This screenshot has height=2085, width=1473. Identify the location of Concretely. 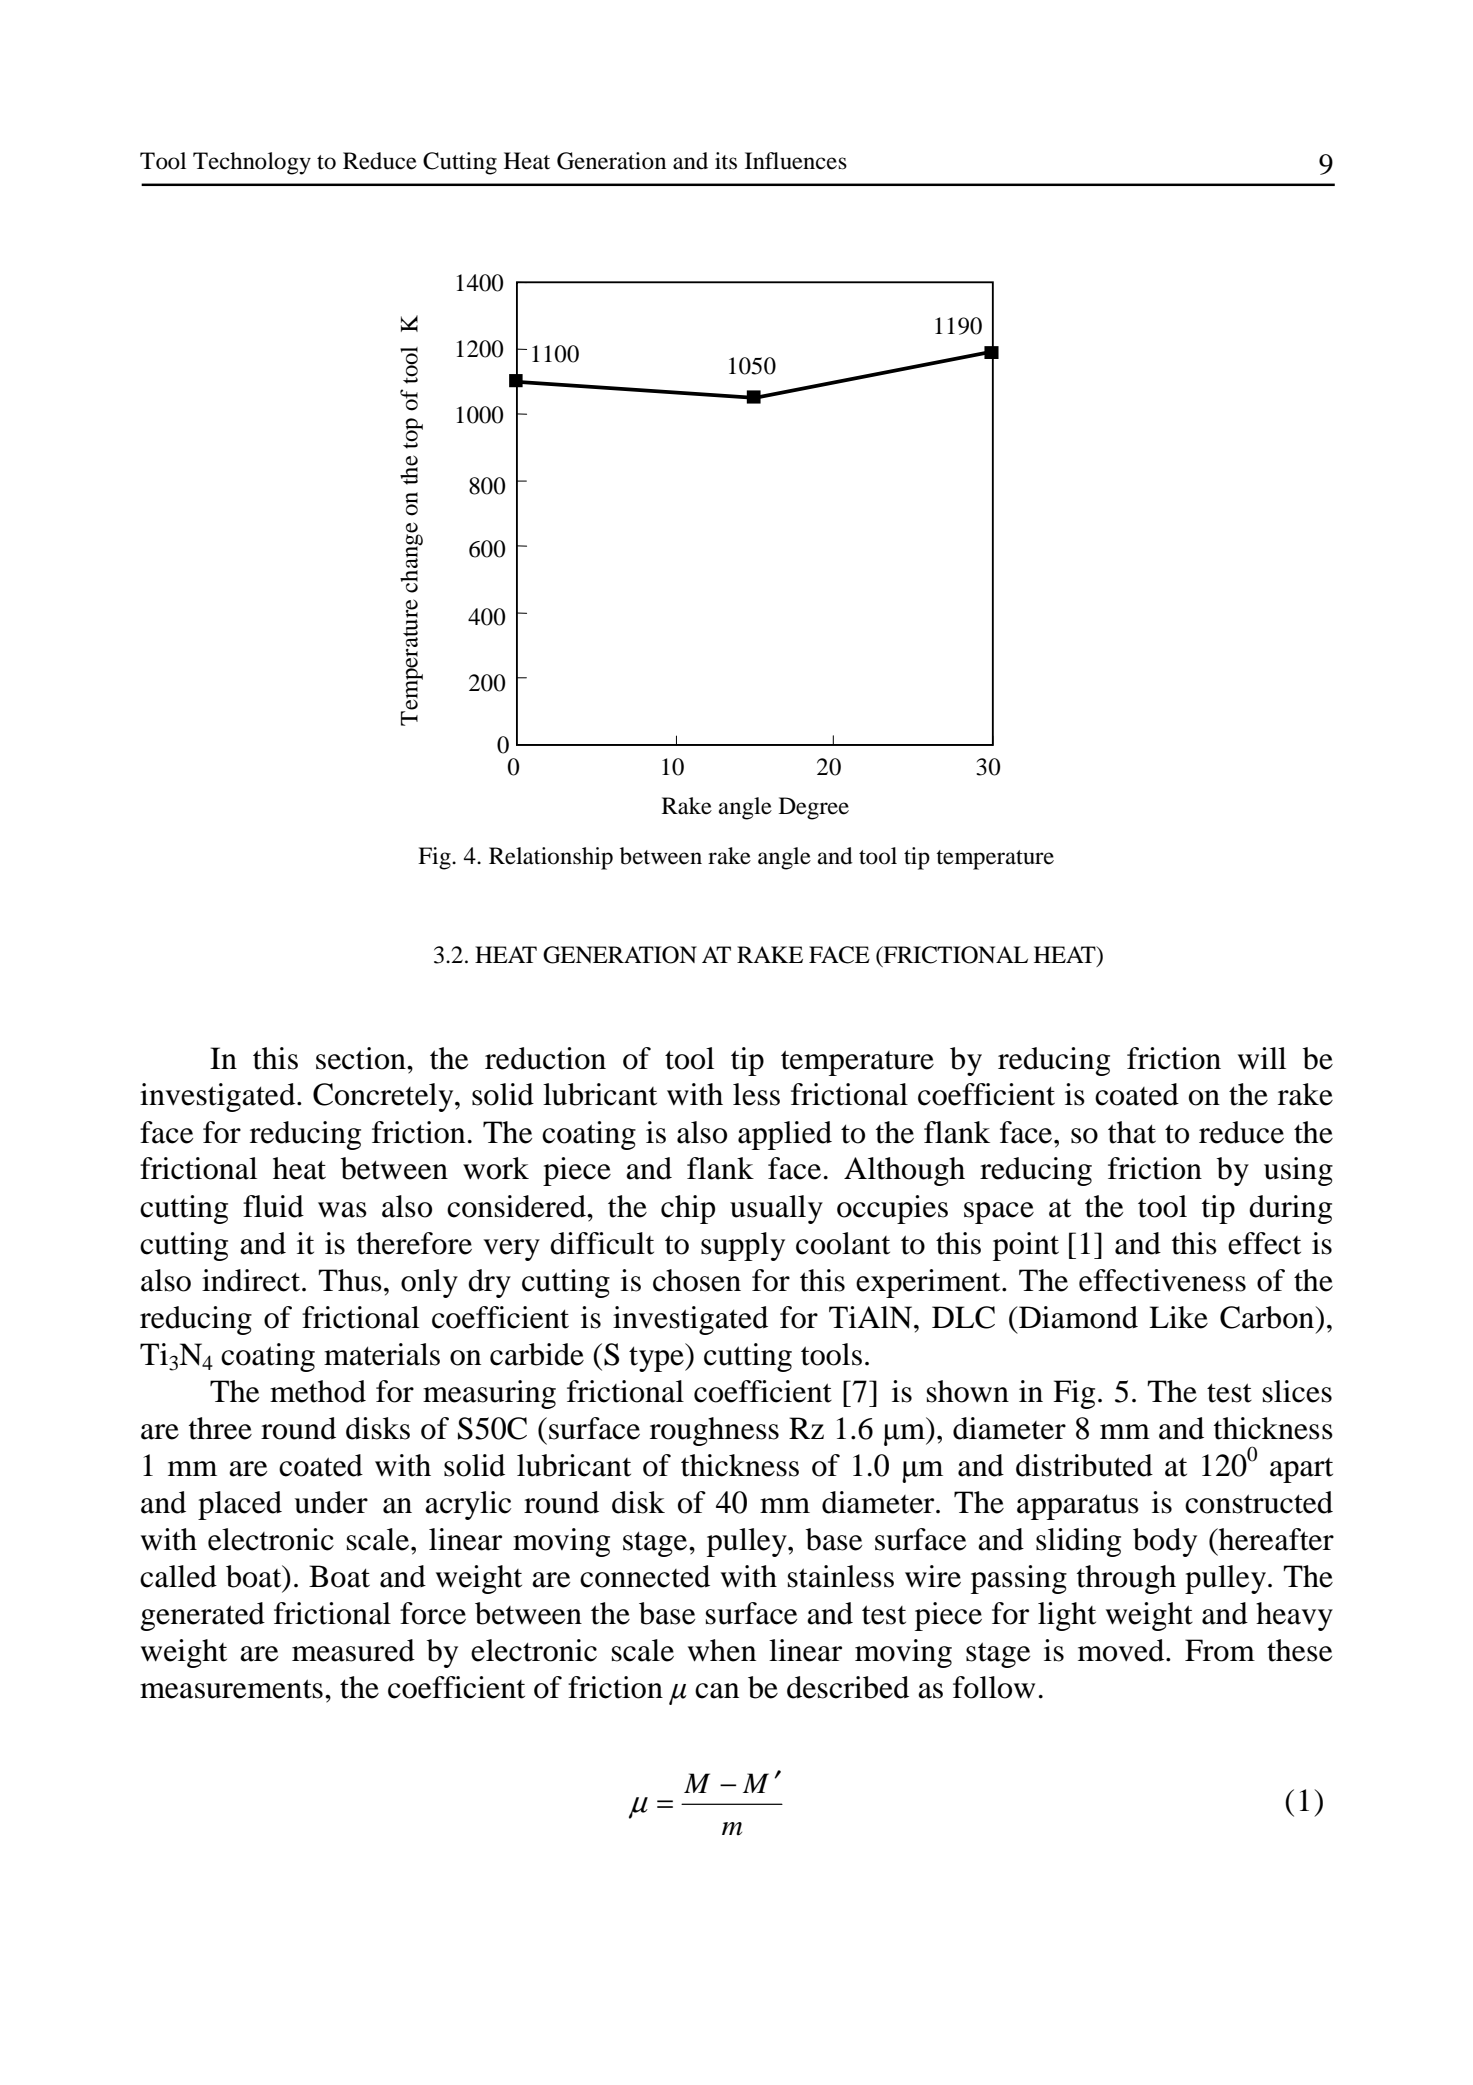
(384, 1097).
